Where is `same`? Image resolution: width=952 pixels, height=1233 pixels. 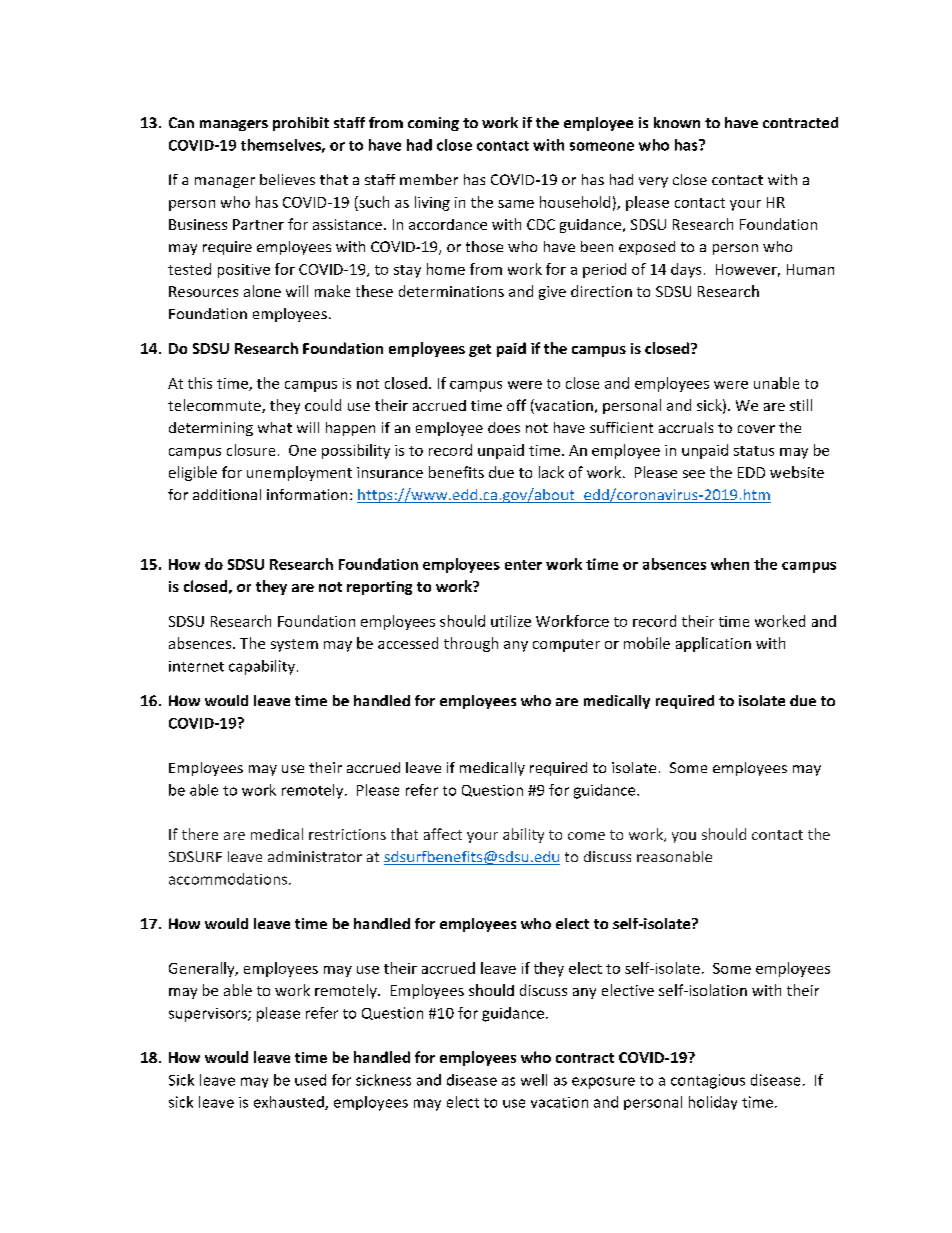
same is located at coordinates (516, 204).
